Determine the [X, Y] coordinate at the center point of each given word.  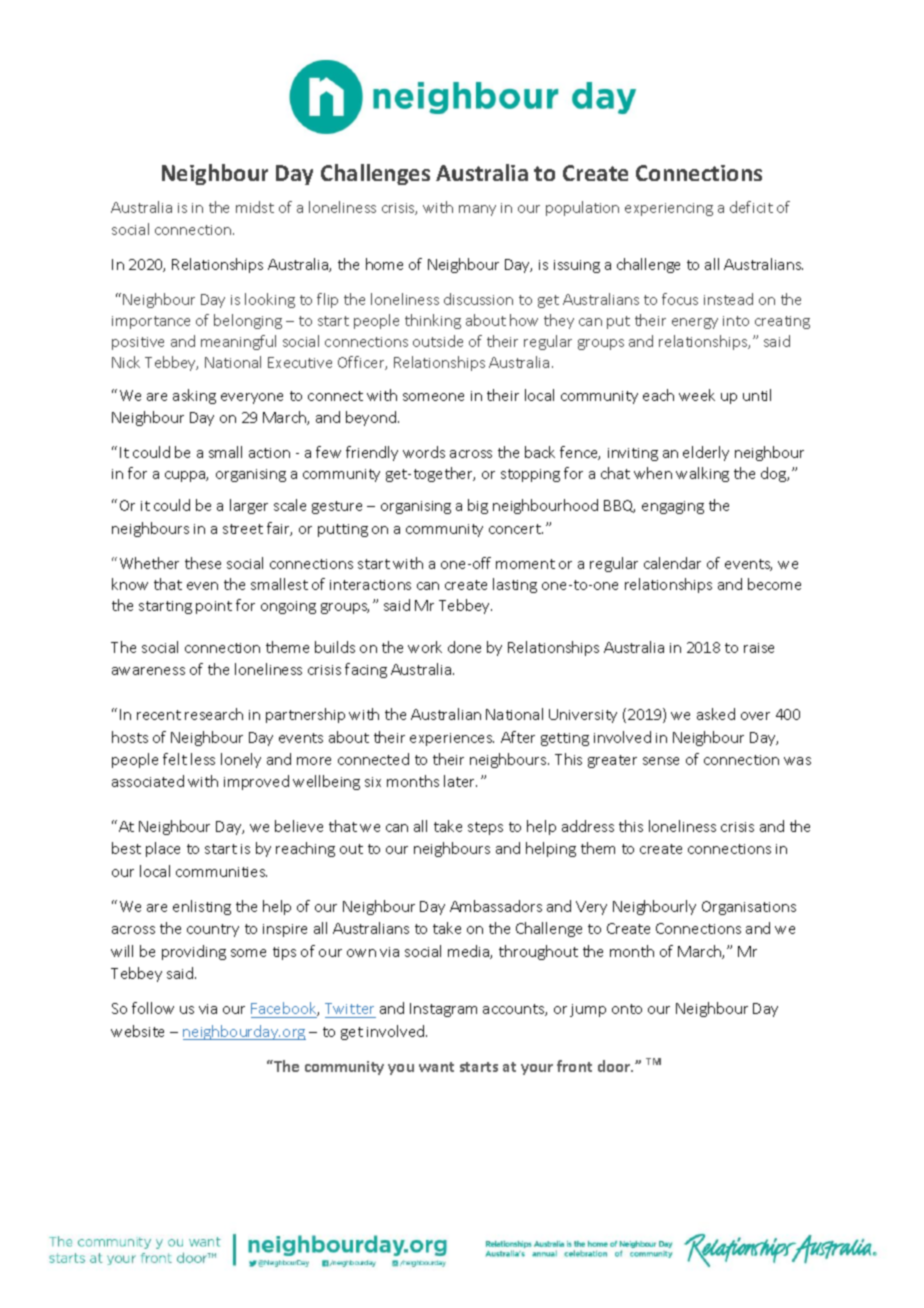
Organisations [749, 908]
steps [485, 828]
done [464, 647]
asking [194, 396]
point [214, 607]
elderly [706, 453]
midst [255, 207]
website [137, 1031]
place [163, 849]
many [477, 210]
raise [759, 648]
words [424, 452]
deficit [751, 207]
